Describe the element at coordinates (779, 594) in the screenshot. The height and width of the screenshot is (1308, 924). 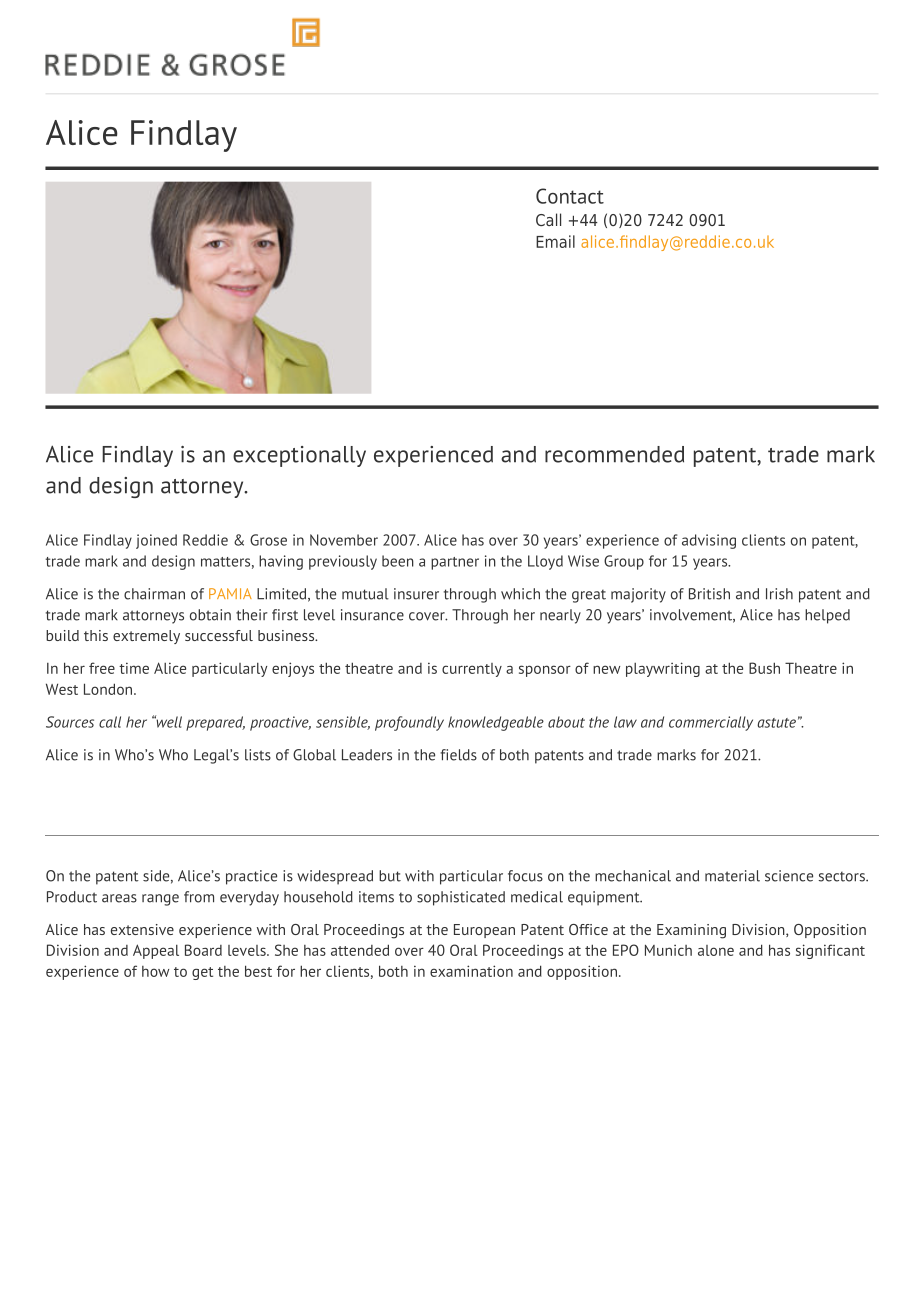
I see `Irish` at that location.
